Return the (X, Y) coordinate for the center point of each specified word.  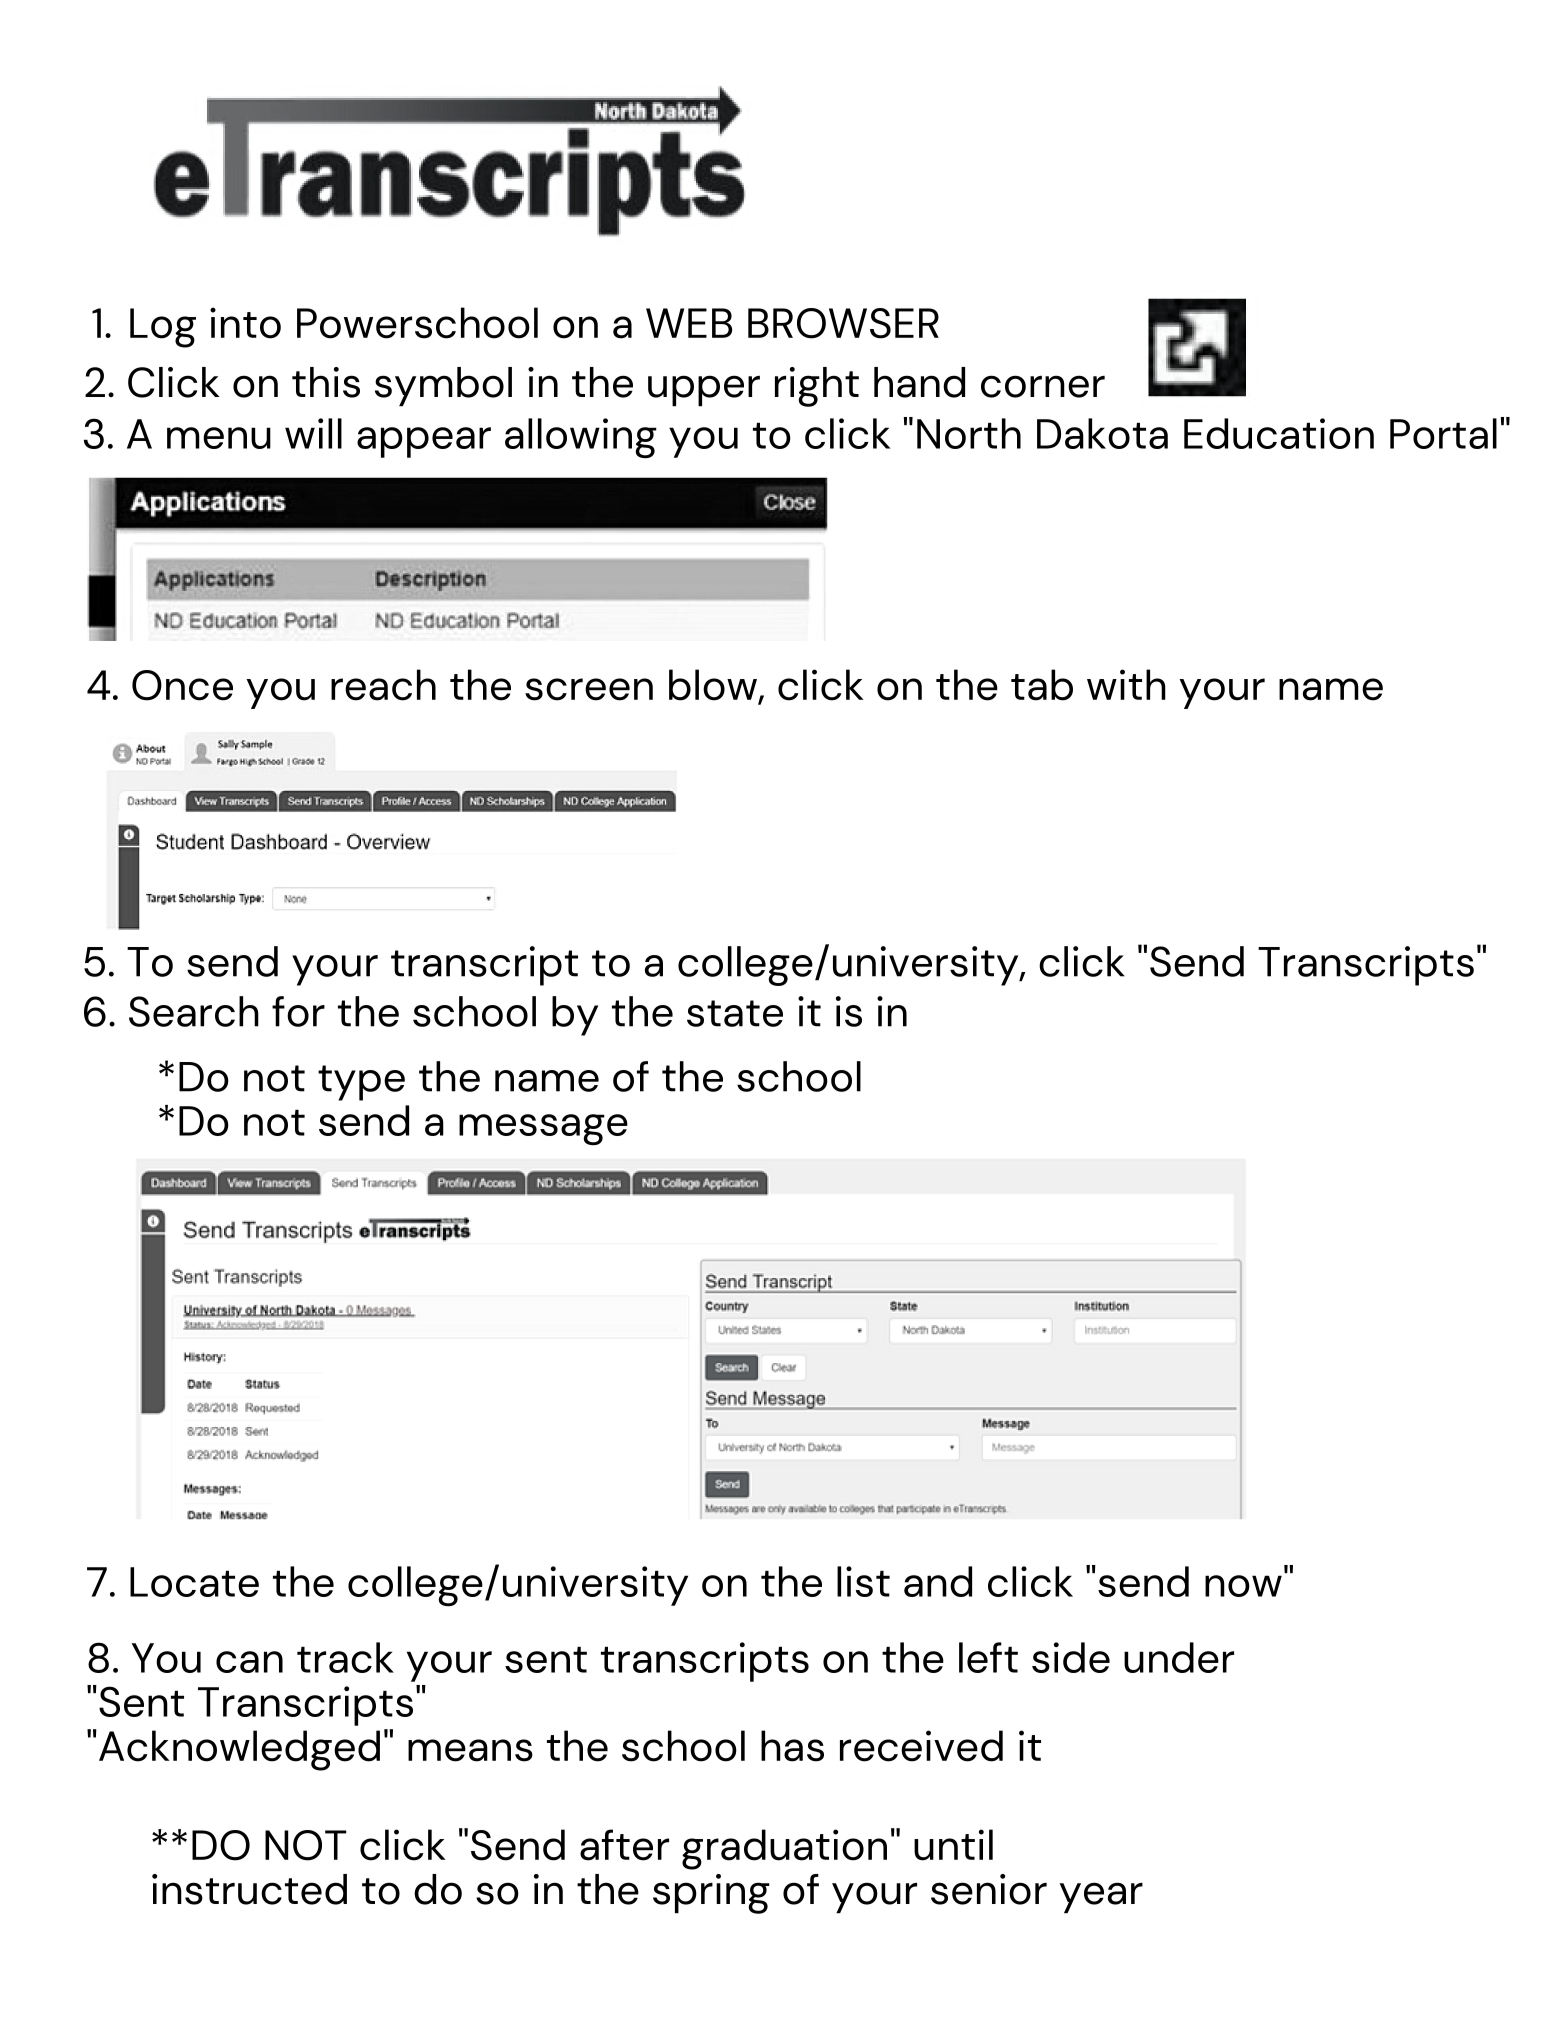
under (1179, 1657)
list (863, 1581)
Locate (194, 1582)
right (817, 387)
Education (1279, 433)
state (735, 1013)
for (298, 1011)
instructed (249, 1889)
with (1126, 684)
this (326, 382)
